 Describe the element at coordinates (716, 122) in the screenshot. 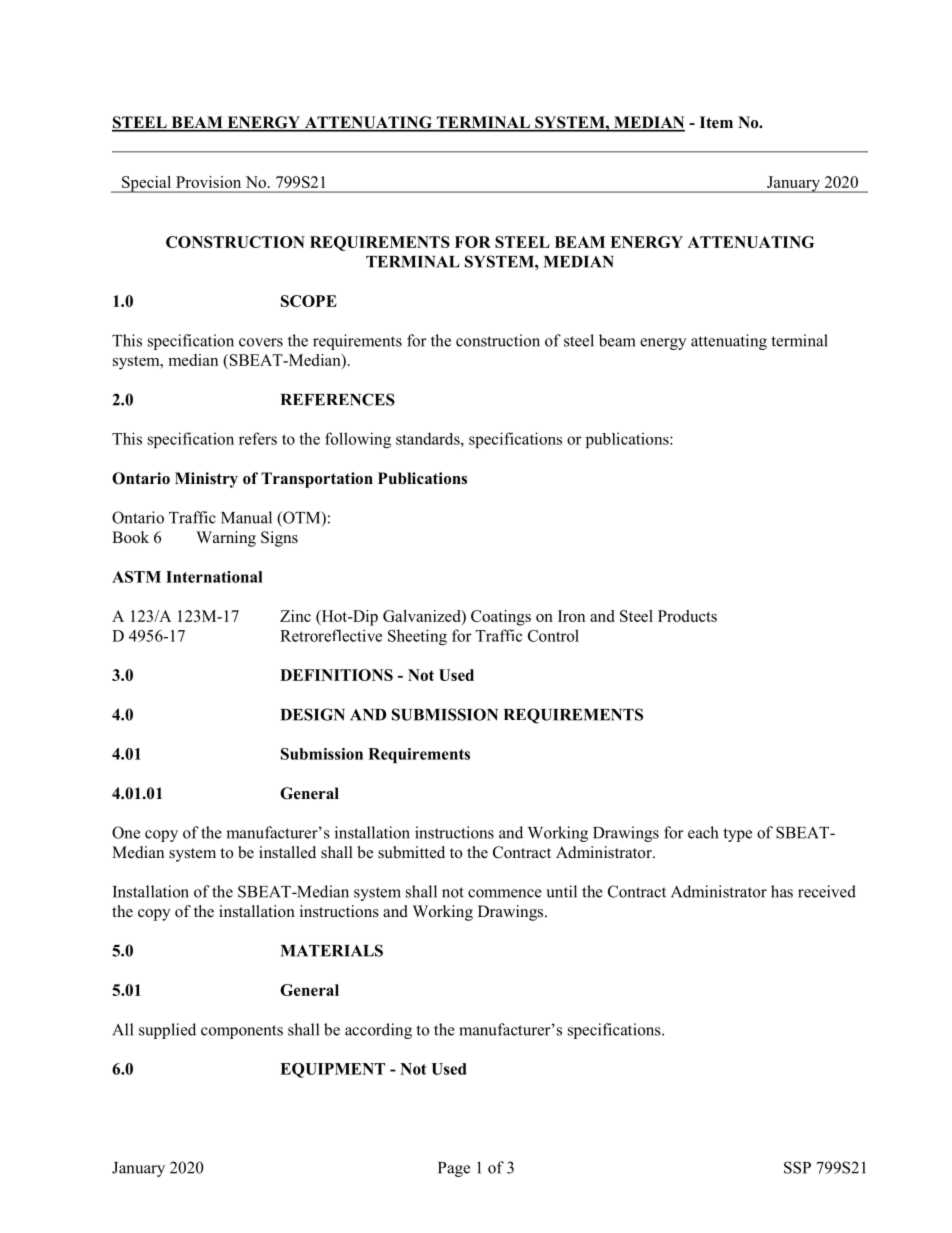

I see `Item` at that location.
